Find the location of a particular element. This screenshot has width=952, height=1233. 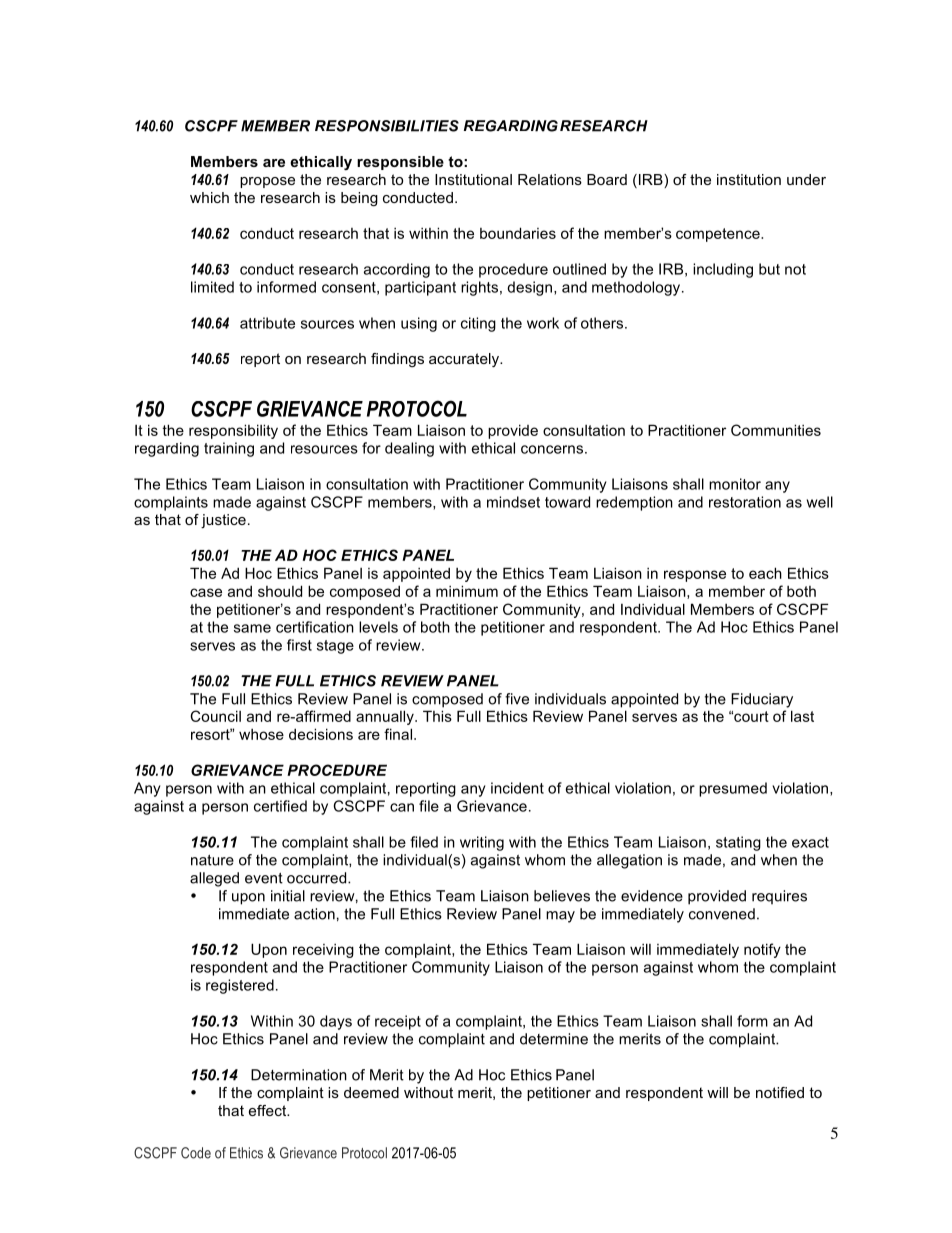

training is located at coordinates (229, 449).
